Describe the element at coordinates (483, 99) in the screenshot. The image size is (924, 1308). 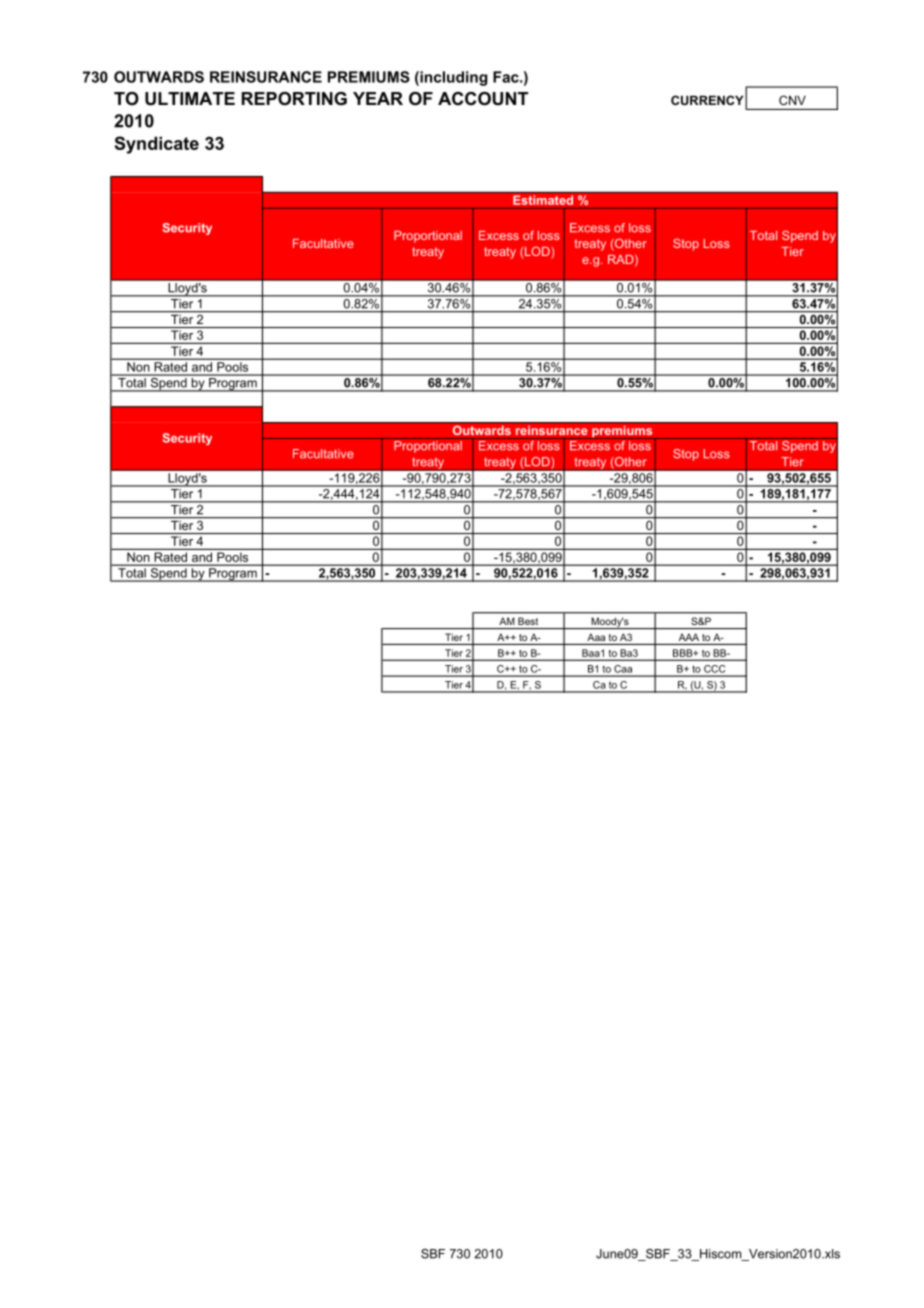
I see `ACCOUNT` at that location.
